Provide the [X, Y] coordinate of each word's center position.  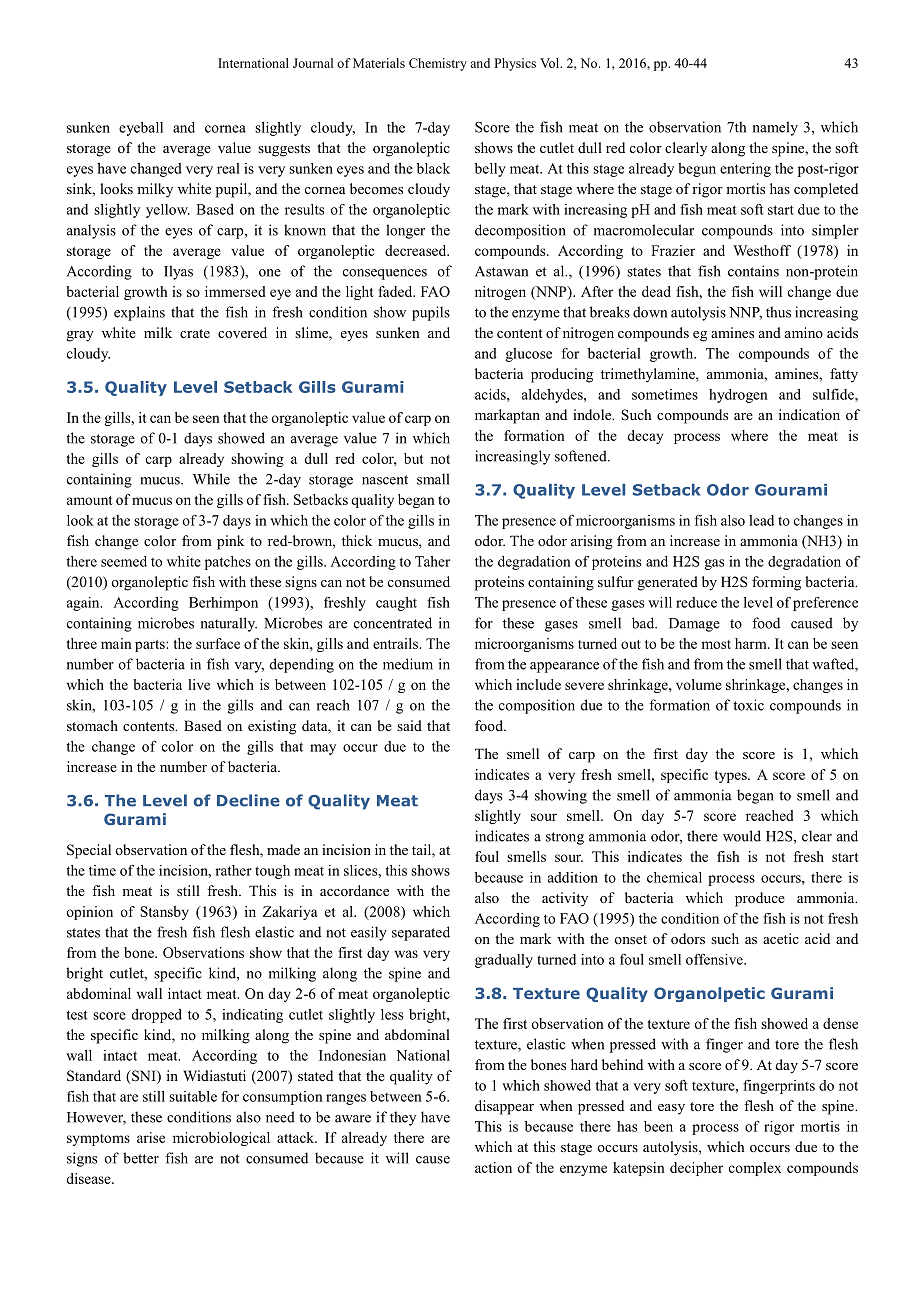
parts [151, 646]
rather [233, 870]
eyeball [141, 129]
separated [421, 933]
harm [752, 643]
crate [195, 333]
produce [760, 899]
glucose [528, 355]
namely [775, 128]
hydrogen [738, 396]
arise [151, 1137]
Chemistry [438, 64]
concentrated [393, 623]
